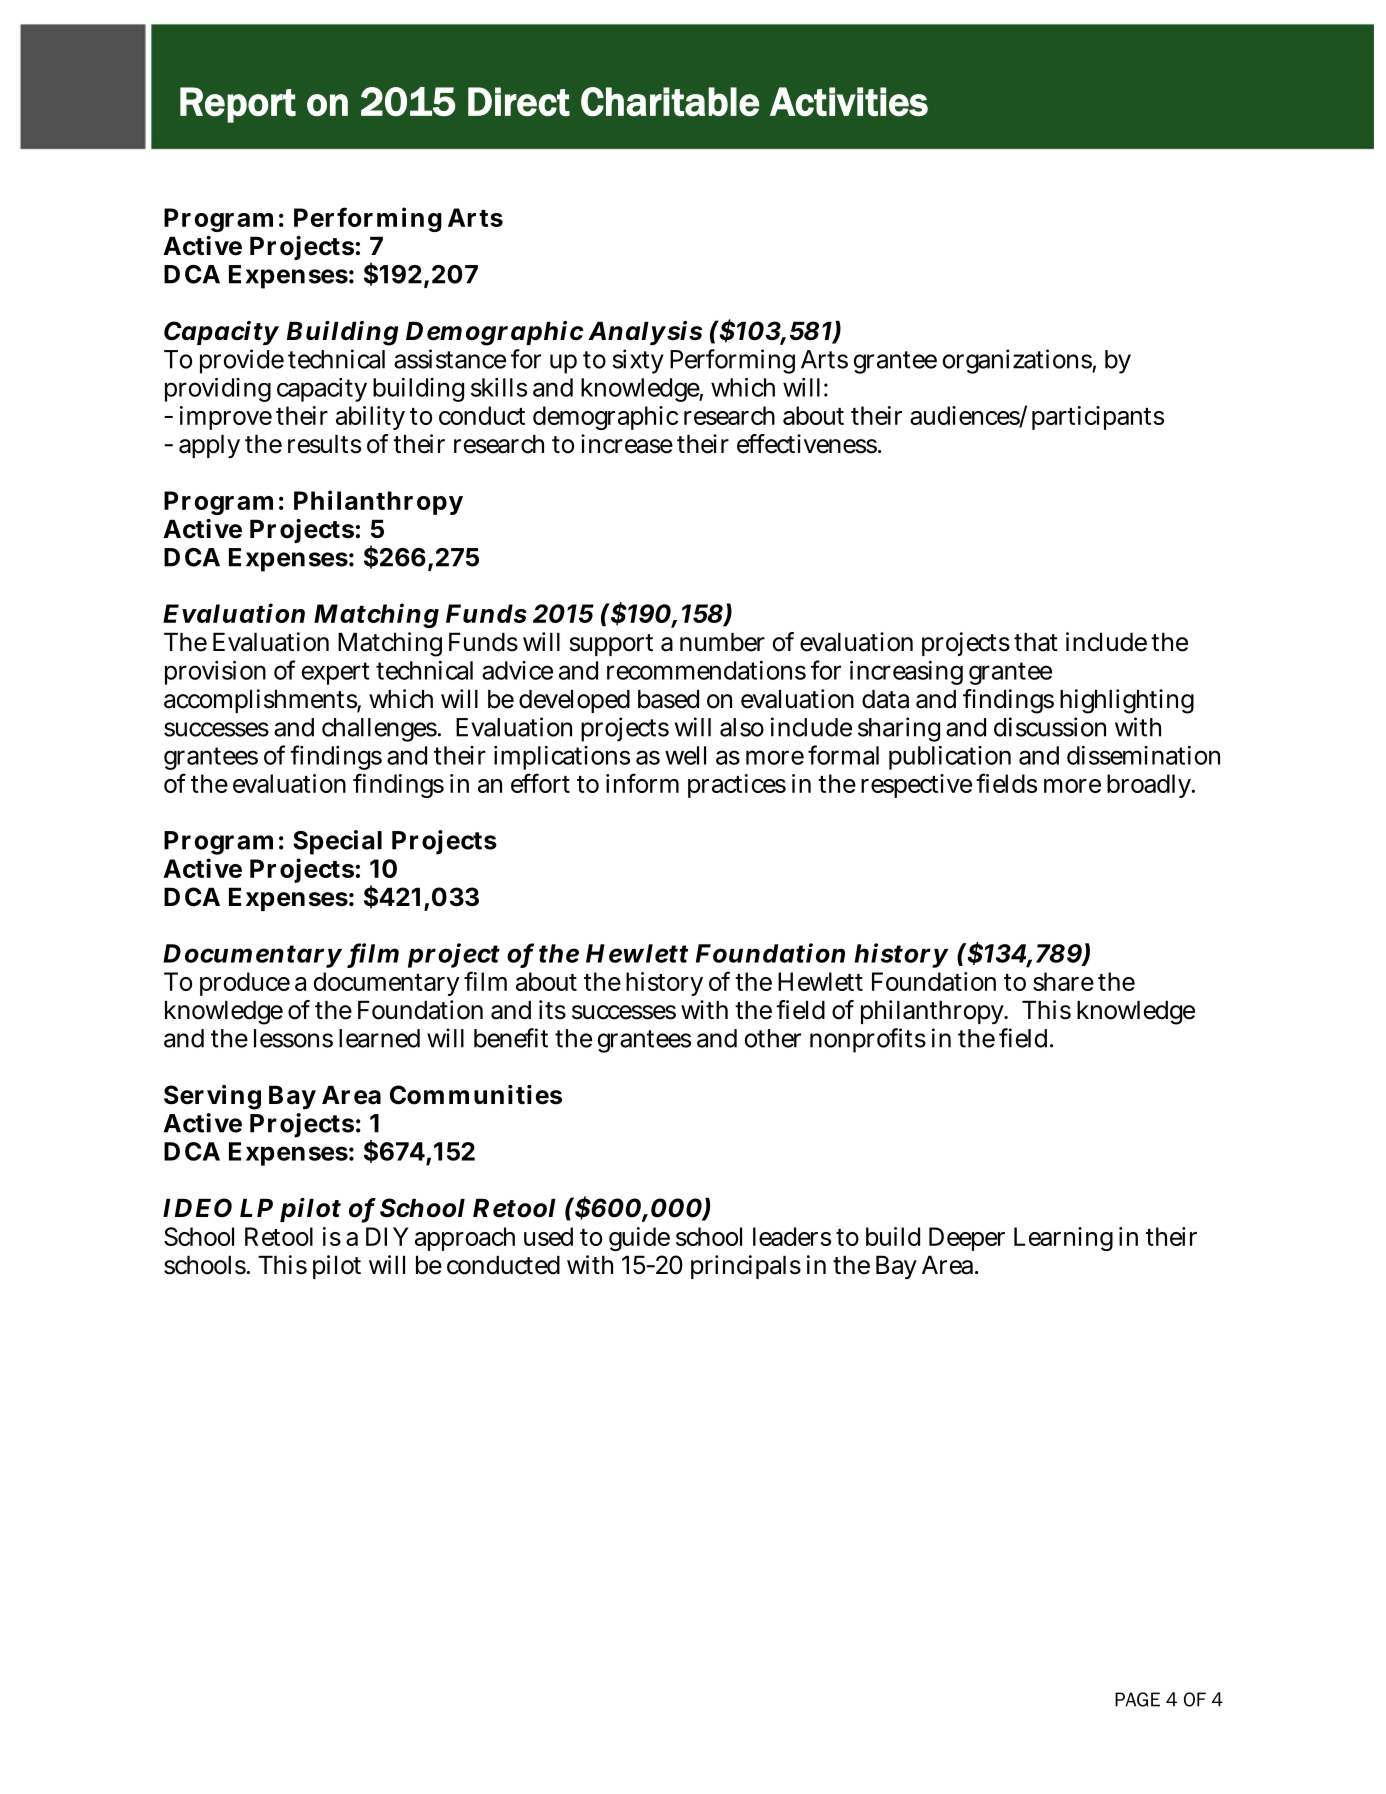 This image has width=1386, height=1794. I want to click on Charitable, so click(670, 102).
